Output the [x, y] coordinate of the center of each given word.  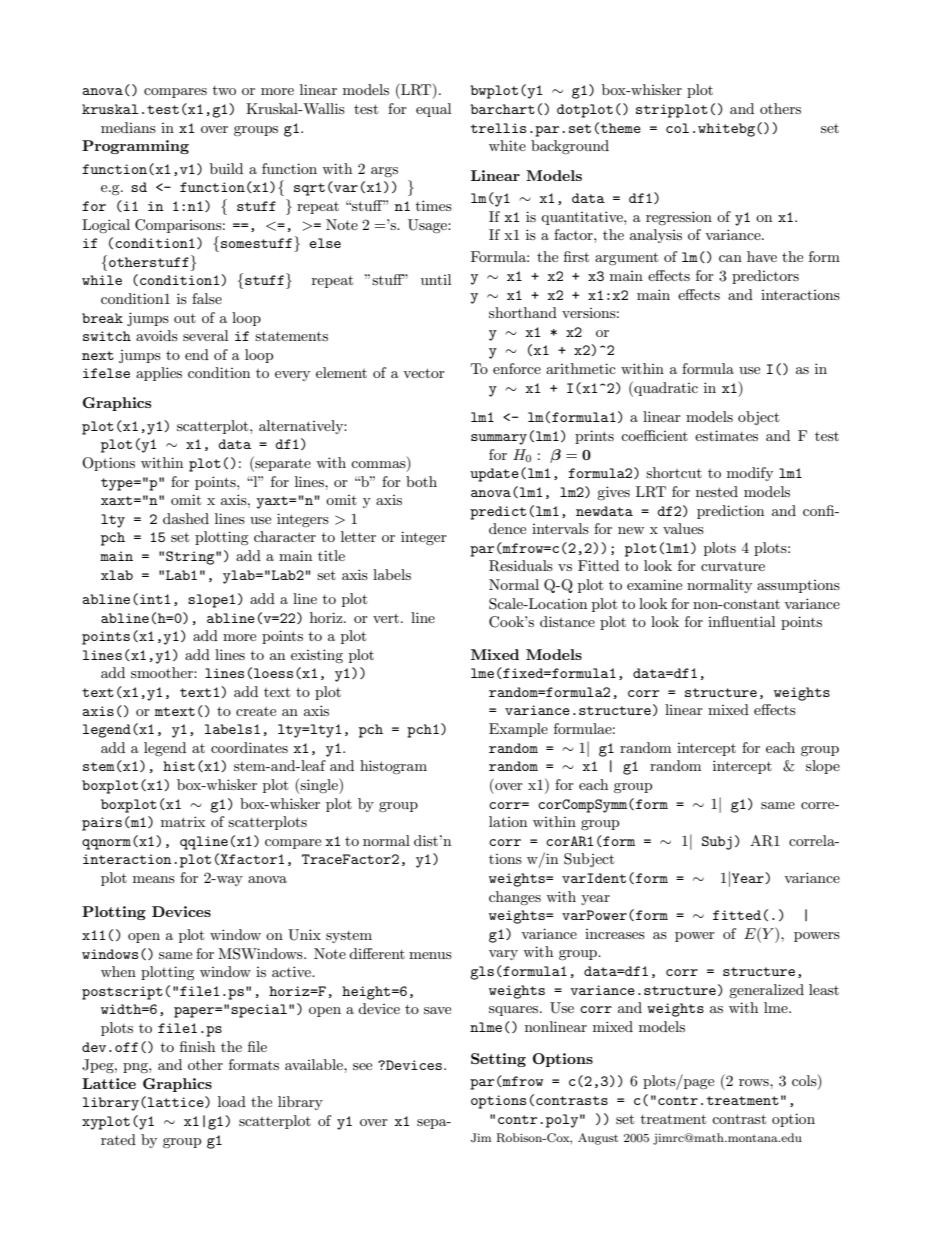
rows [755, 1082]
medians [128, 127]
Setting [498, 1060]
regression [679, 218]
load [232, 1101]
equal [433, 110]
